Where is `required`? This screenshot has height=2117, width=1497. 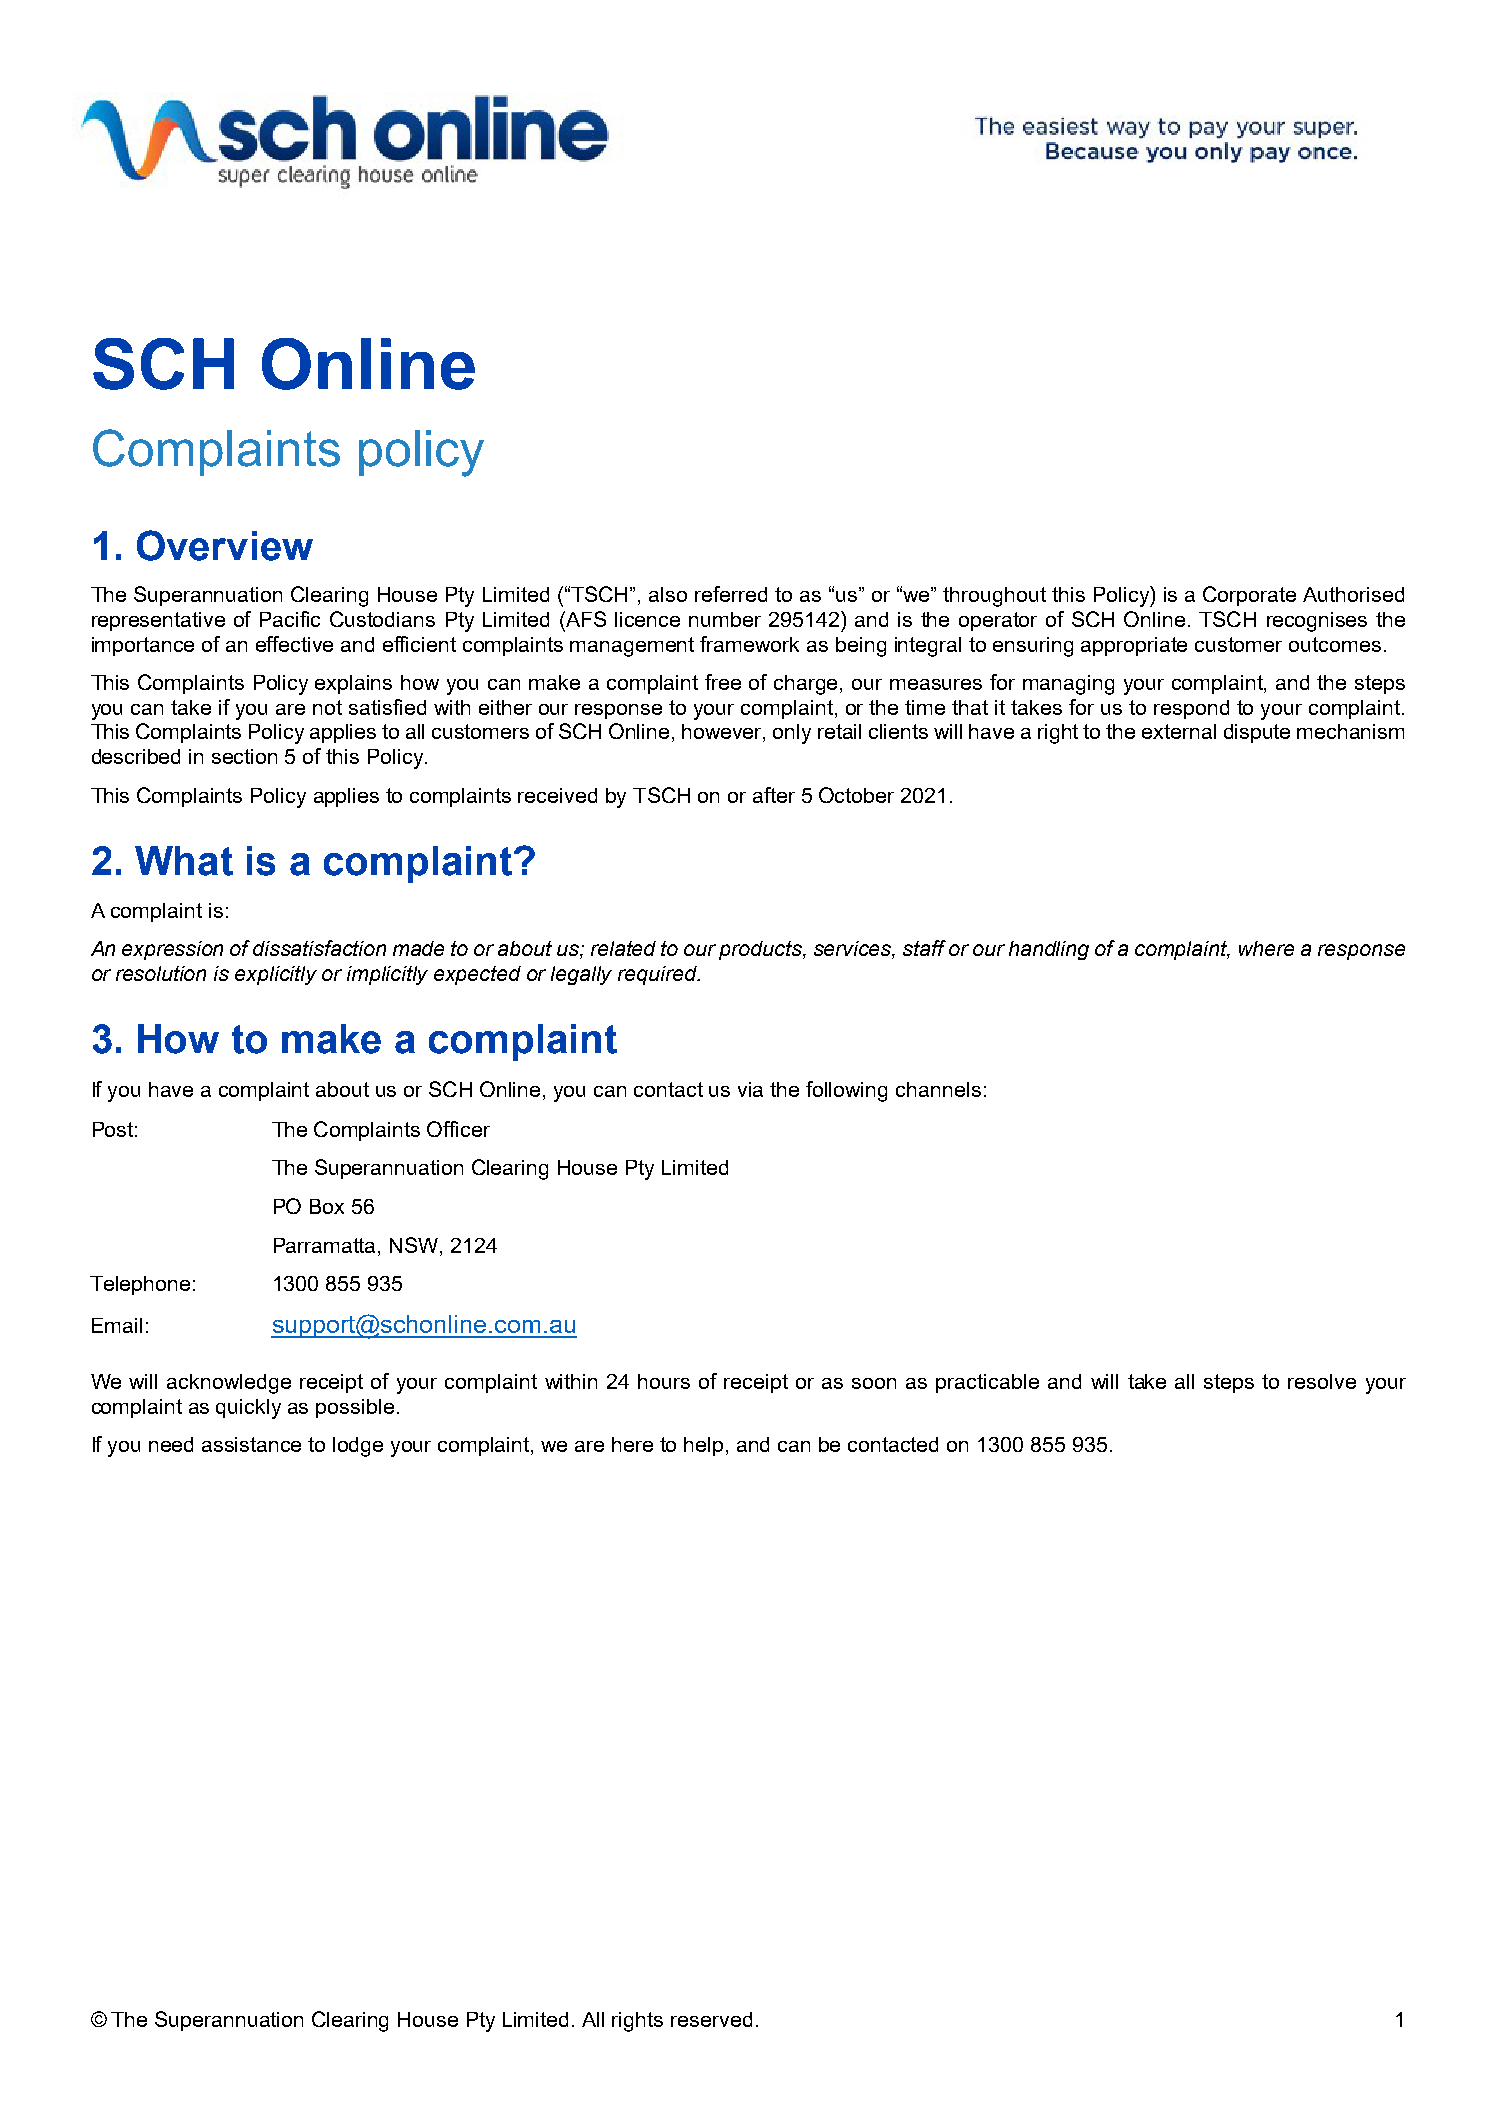 required is located at coordinates (659, 975).
